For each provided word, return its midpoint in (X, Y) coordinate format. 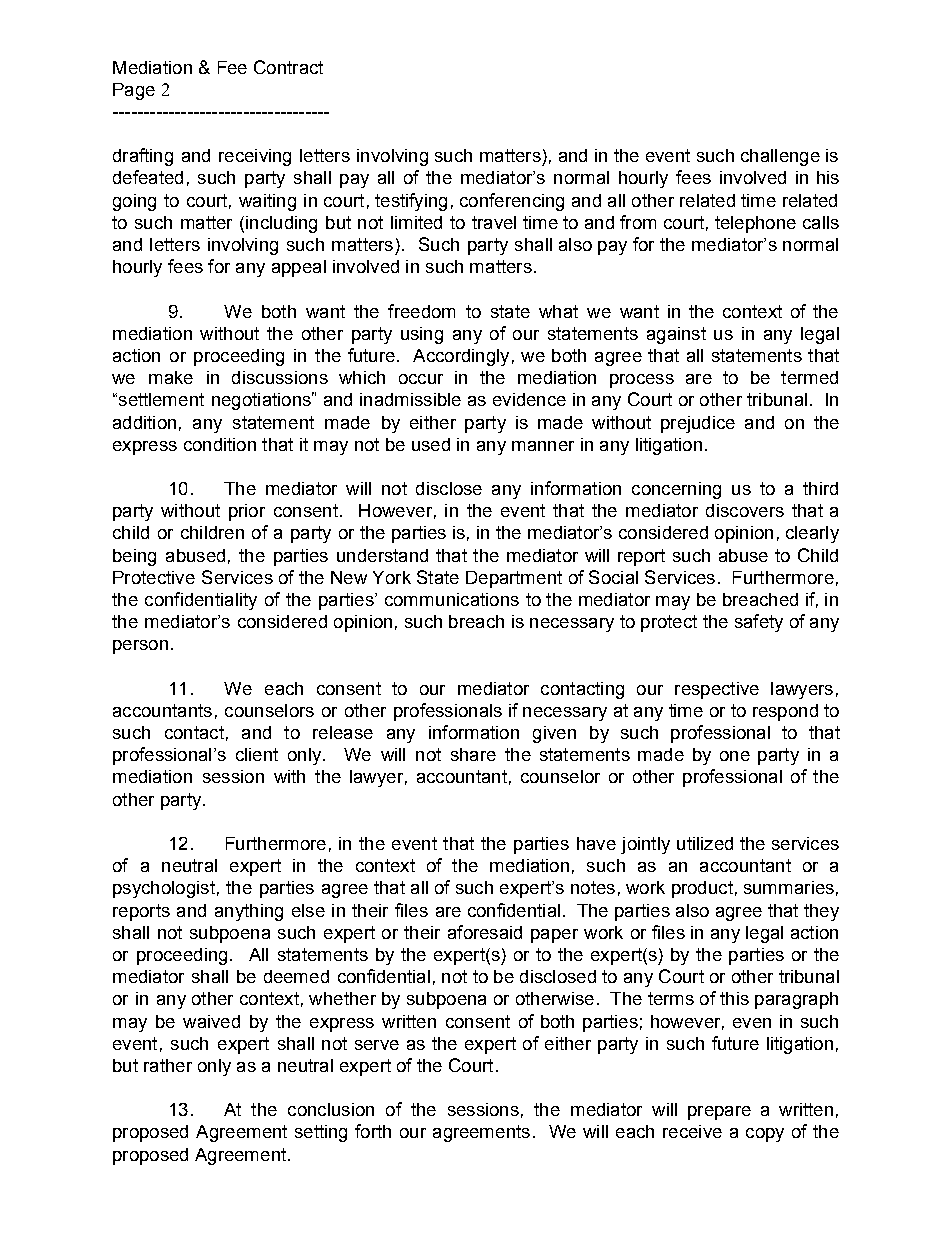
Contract (288, 67)
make (171, 377)
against (676, 335)
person (140, 647)
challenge (780, 157)
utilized (705, 843)
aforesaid (485, 932)
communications (452, 599)
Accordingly (461, 357)
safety (759, 623)
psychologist (164, 889)
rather (168, 1065)
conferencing (512, 202)
